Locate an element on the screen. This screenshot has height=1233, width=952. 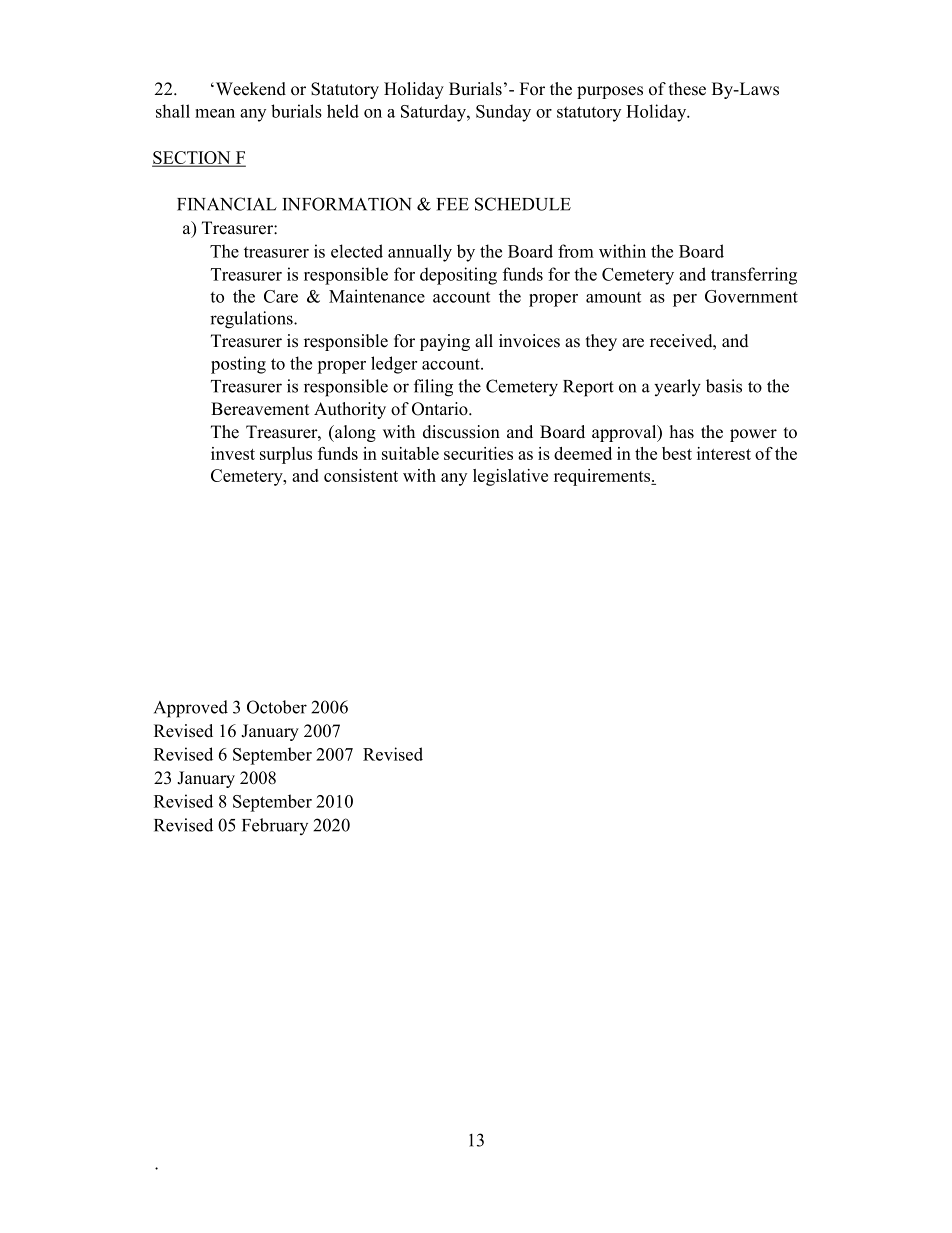
mean is located at coordinates (215, 113).
